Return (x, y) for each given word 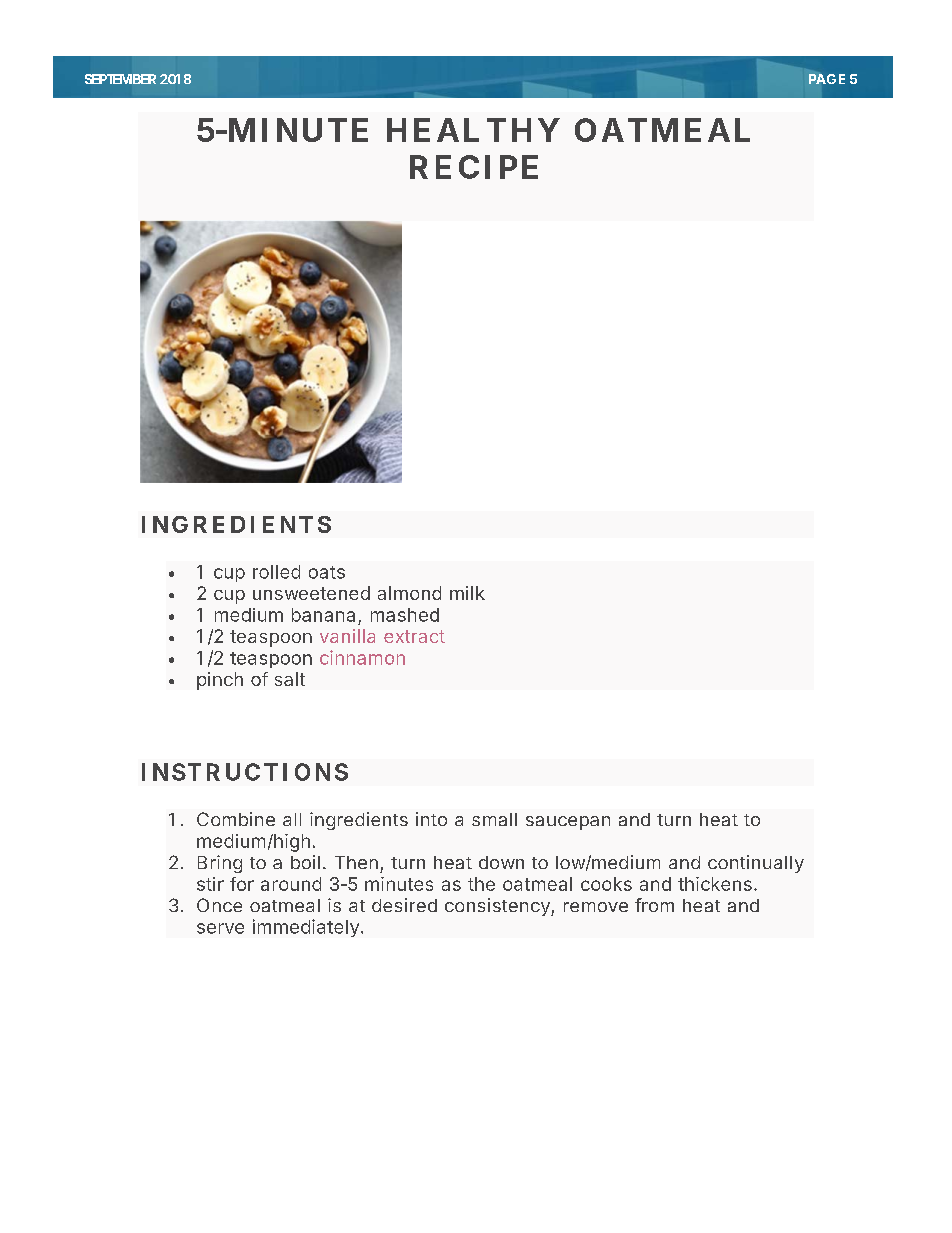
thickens (715, 884)
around (291, 884)
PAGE (827, 79)
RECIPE (474, 167)
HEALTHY (473, 130)
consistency (498, 907)
